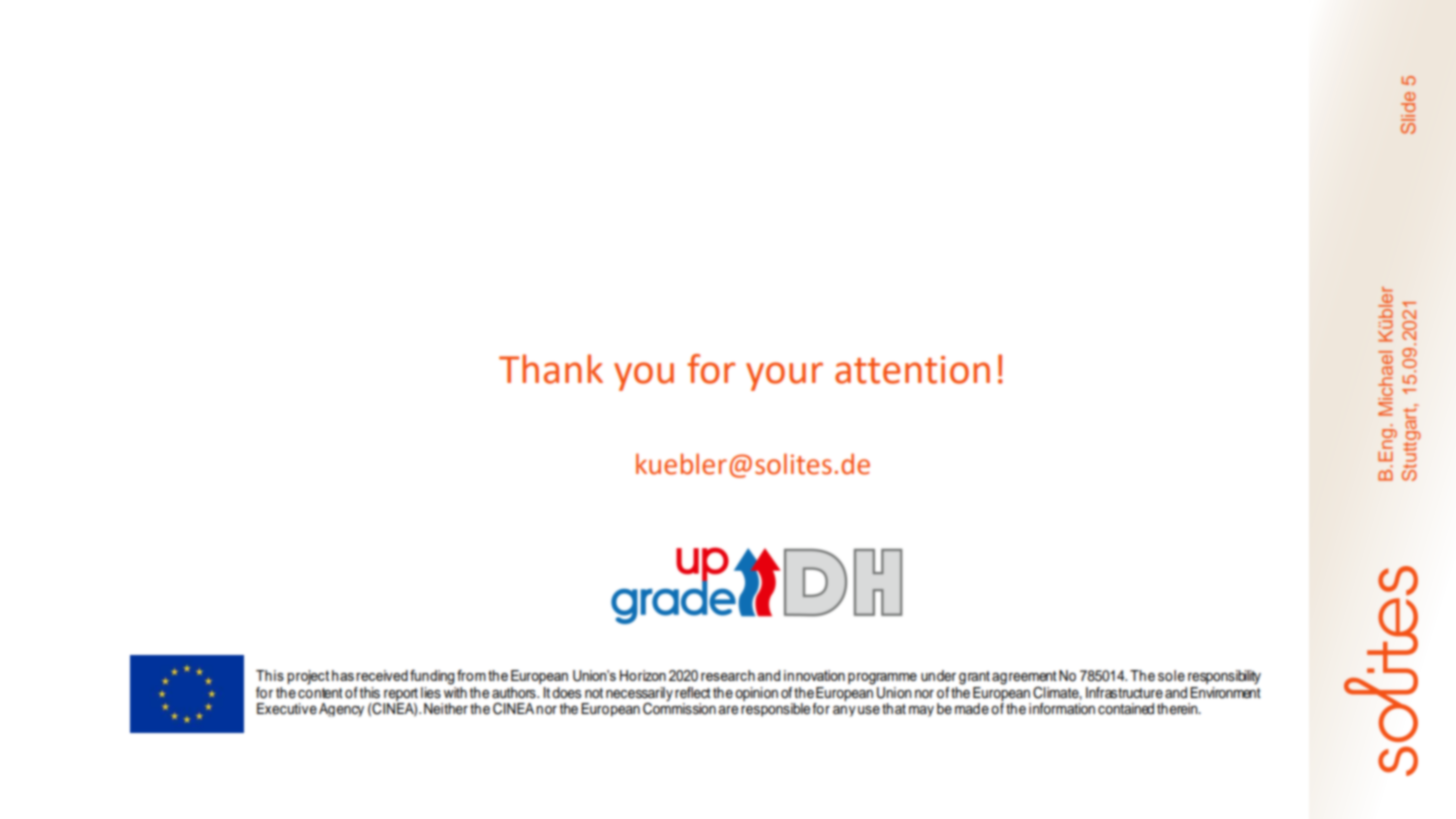  What do you see at coordinates (343, 675) in the screenshot?
I see `has` at bounding box center [343, 675].
